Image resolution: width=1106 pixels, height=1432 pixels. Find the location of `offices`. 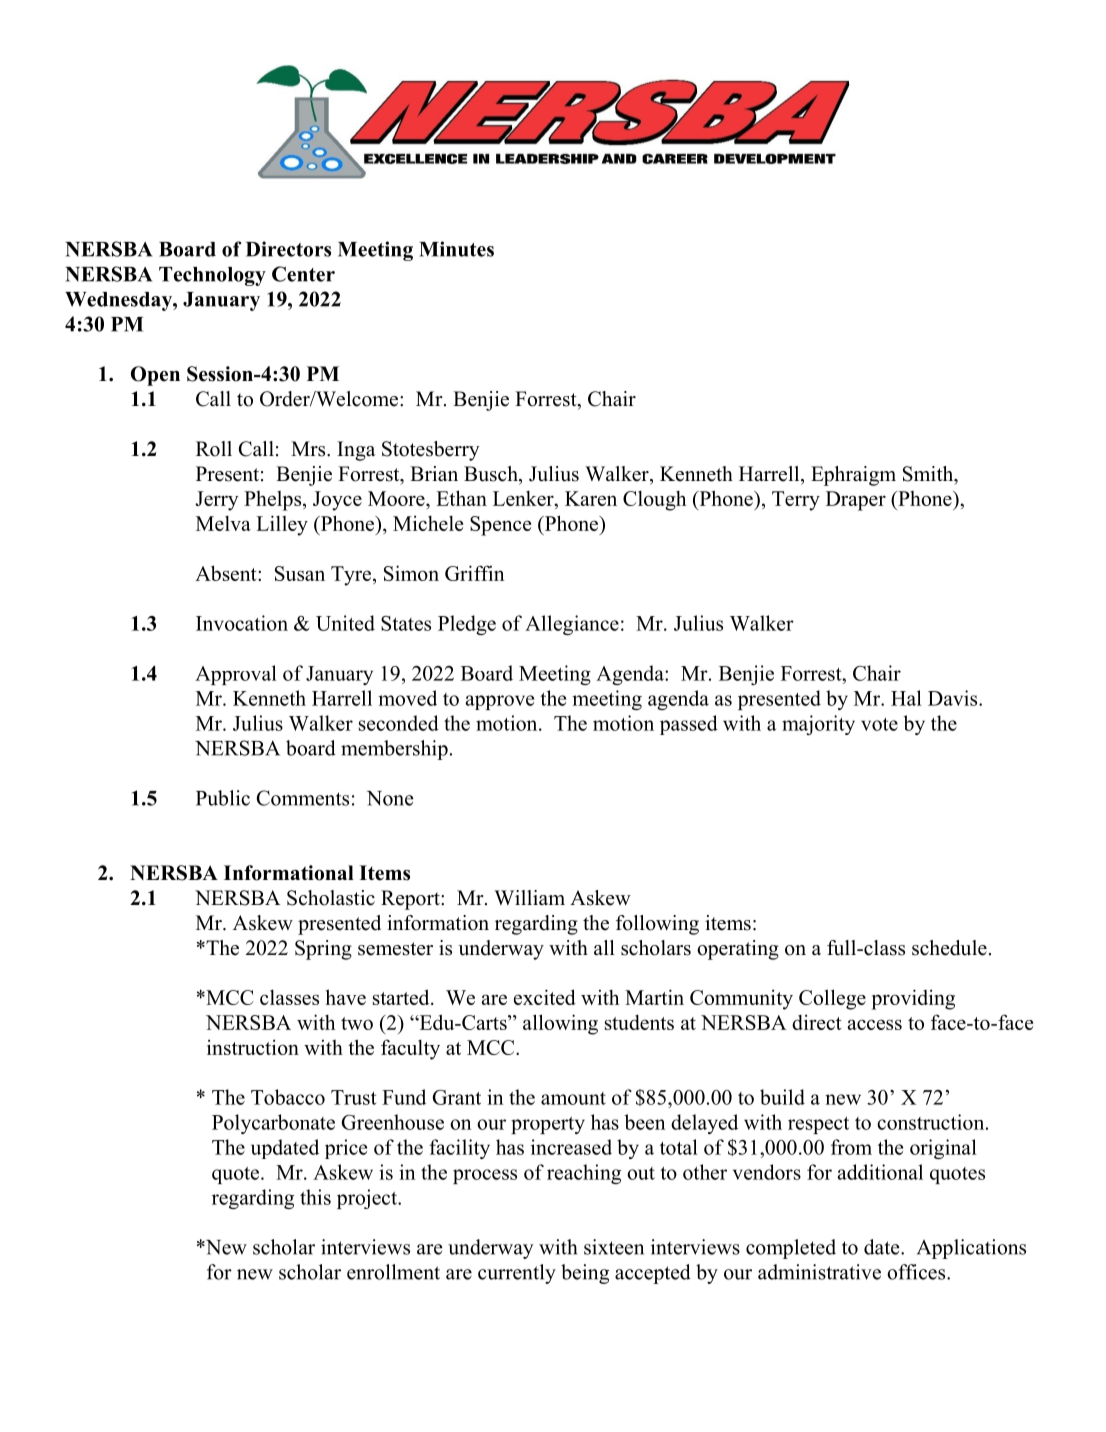

offices is located at coordinates (917, 1272).
